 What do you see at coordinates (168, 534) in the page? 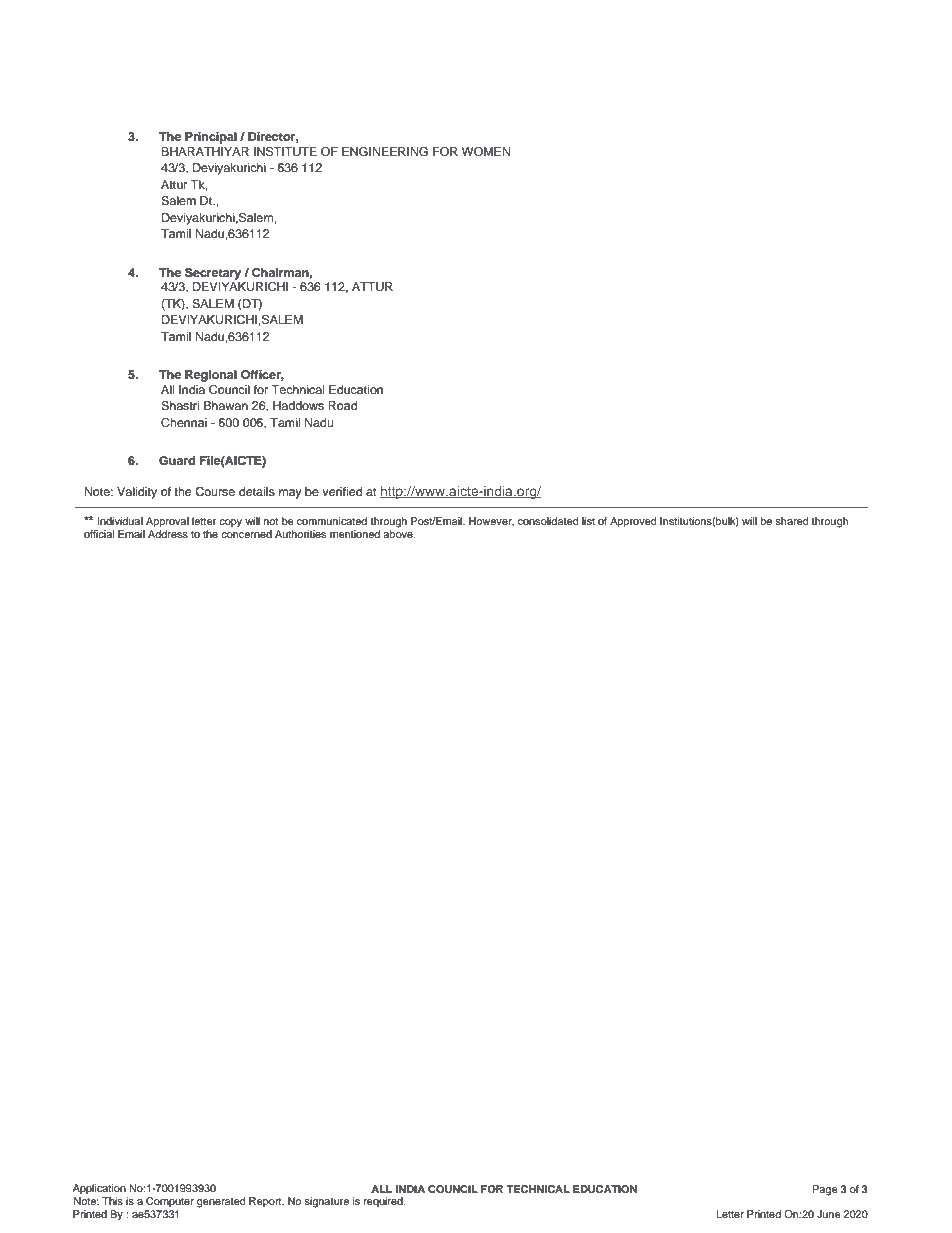
I see `Address` at bounding box center [168, 534].
